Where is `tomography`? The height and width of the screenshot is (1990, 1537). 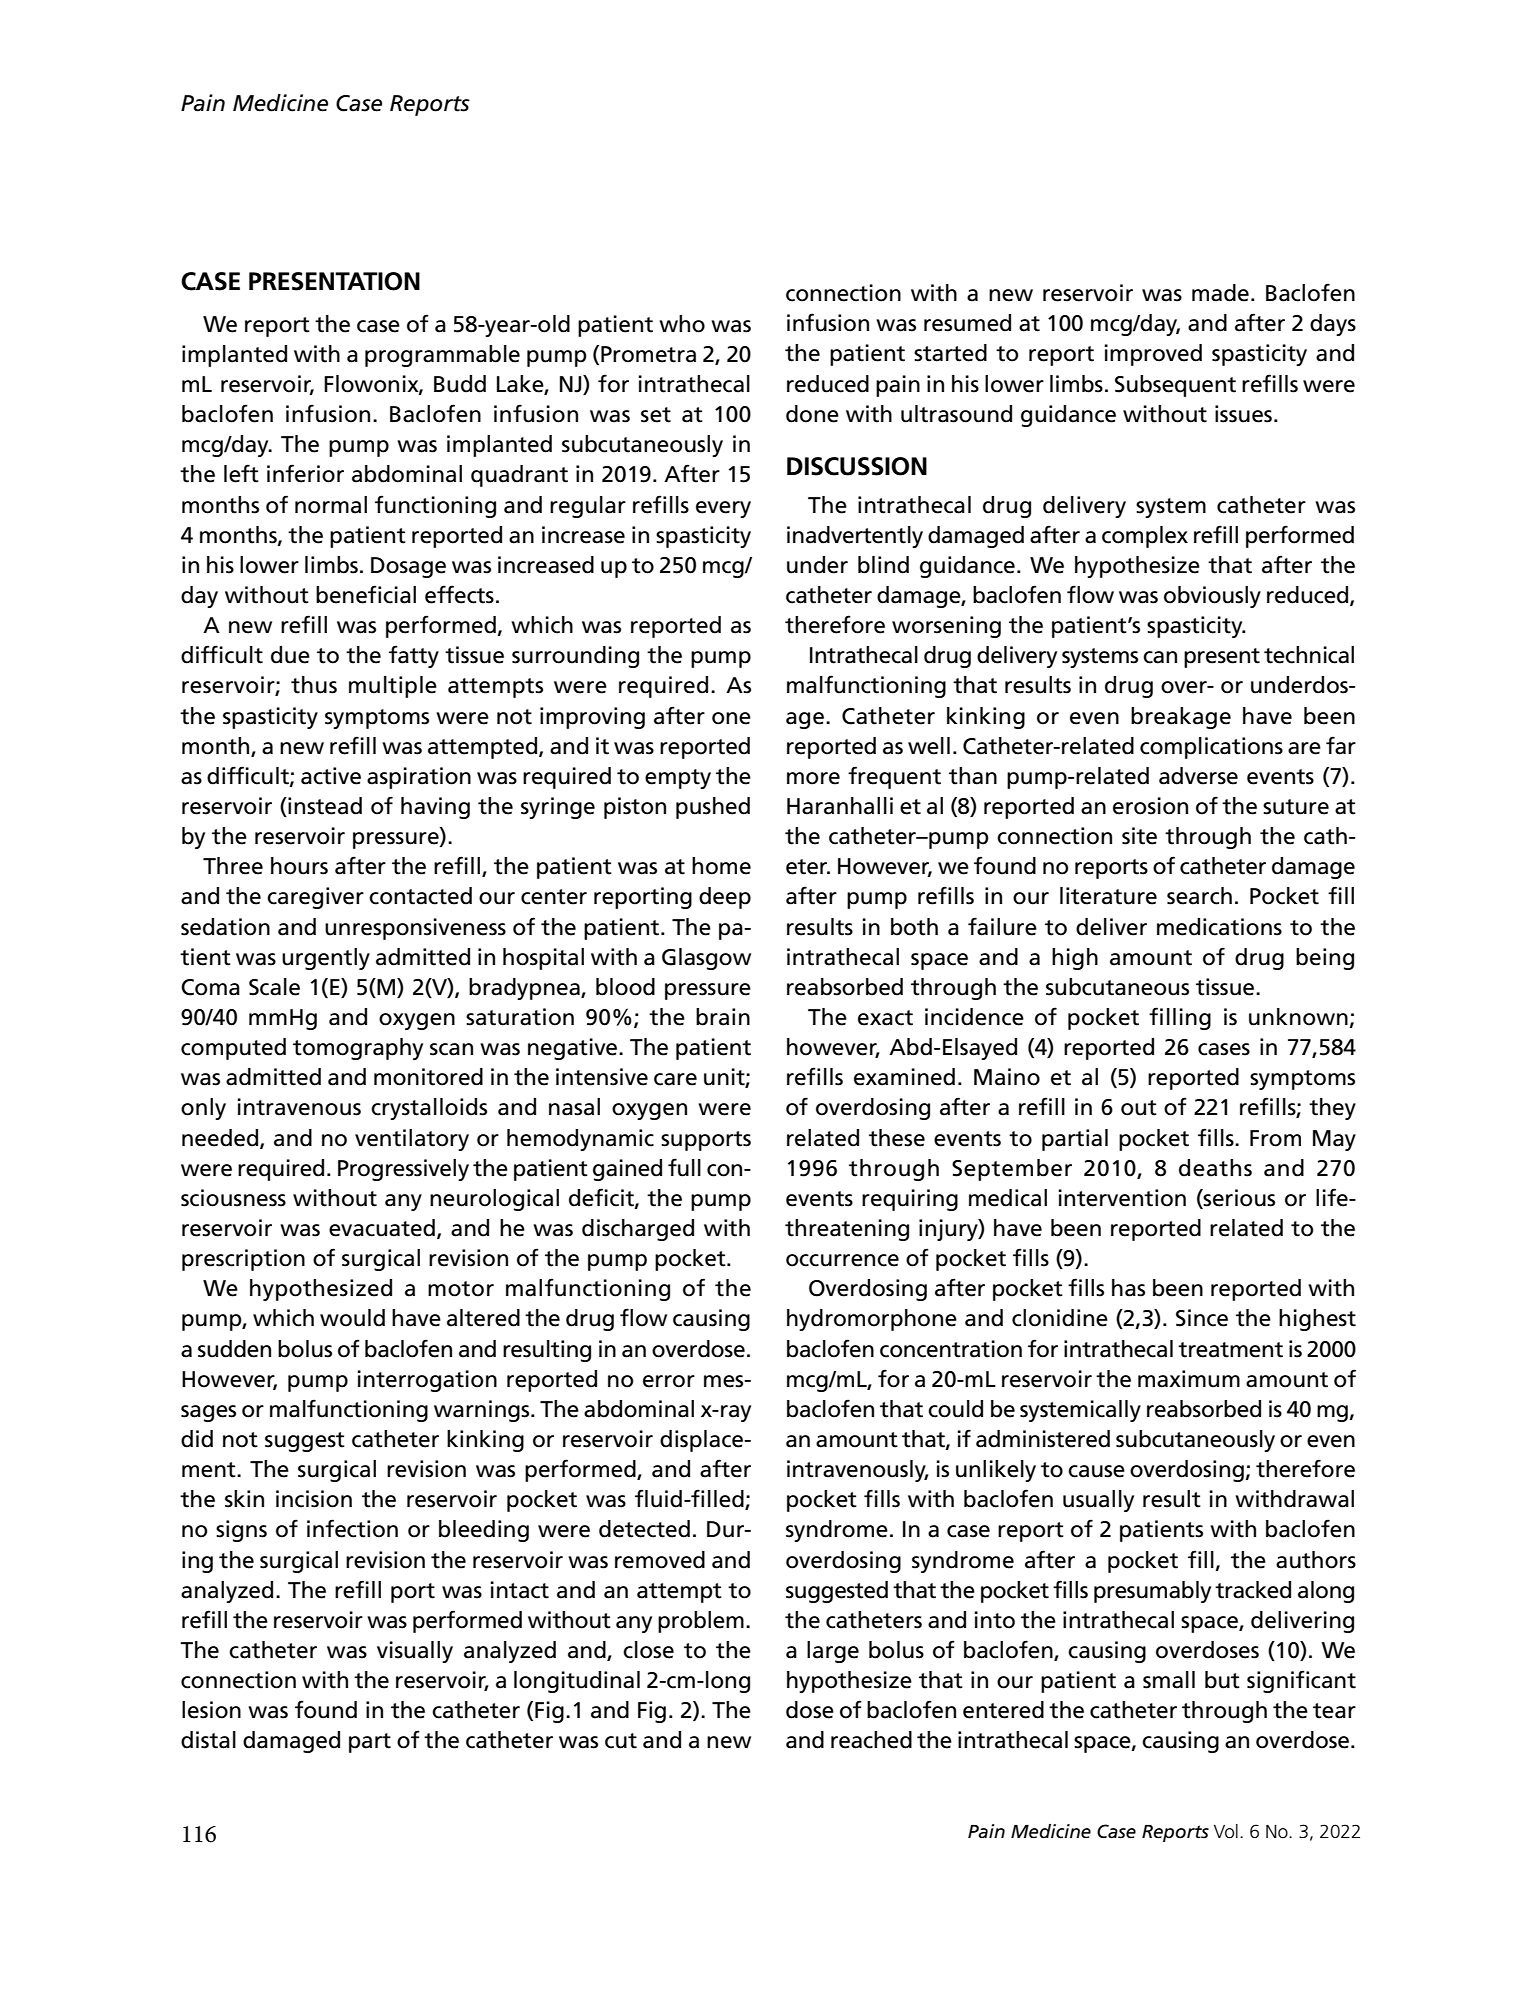 tomography is located at coordinates (358, 1049).
